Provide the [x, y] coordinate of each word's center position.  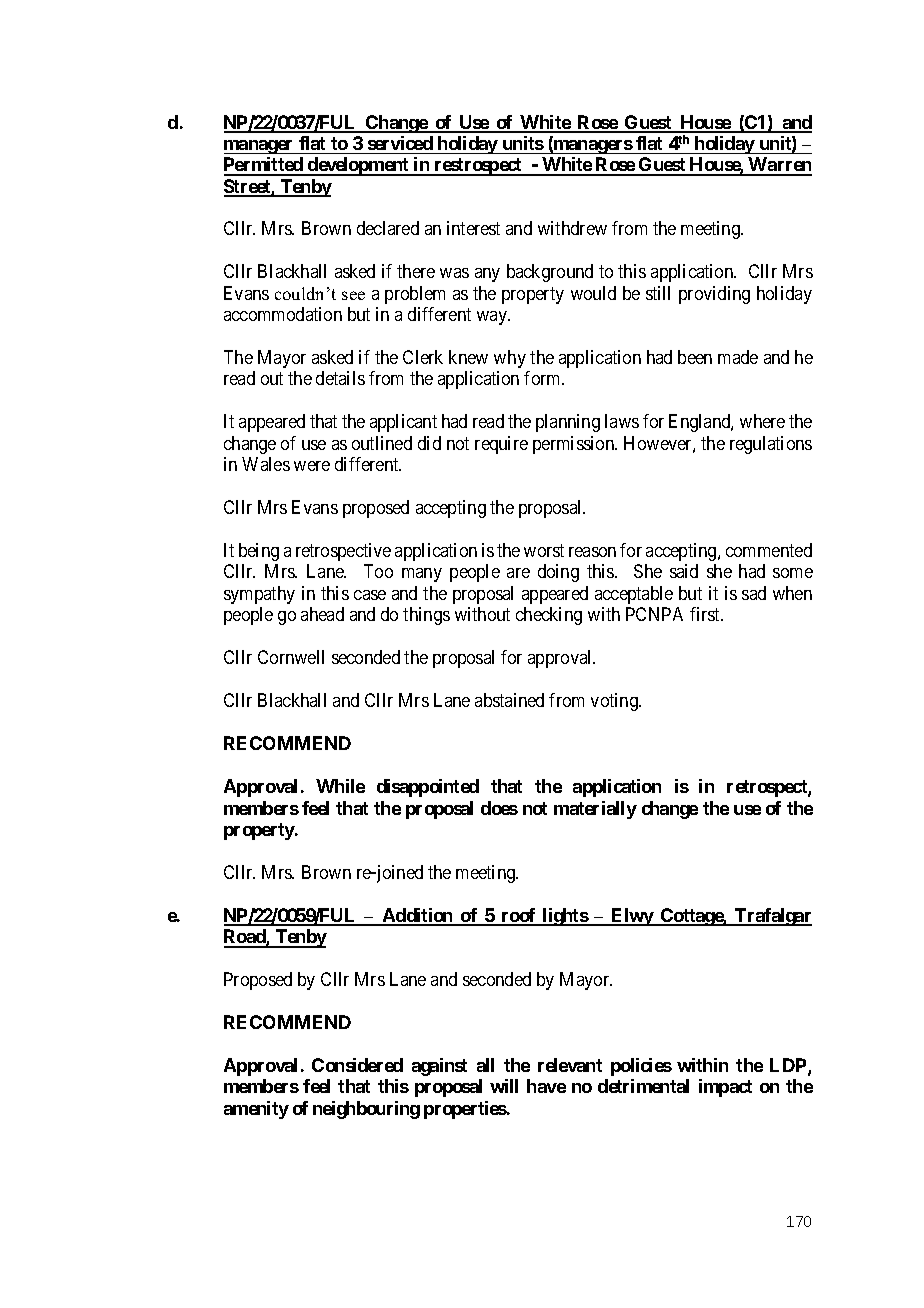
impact [725, 1088]
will [504, 1086]
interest [473, 228]
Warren [779, 166]
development [358, 166]
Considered [357, 1065]
